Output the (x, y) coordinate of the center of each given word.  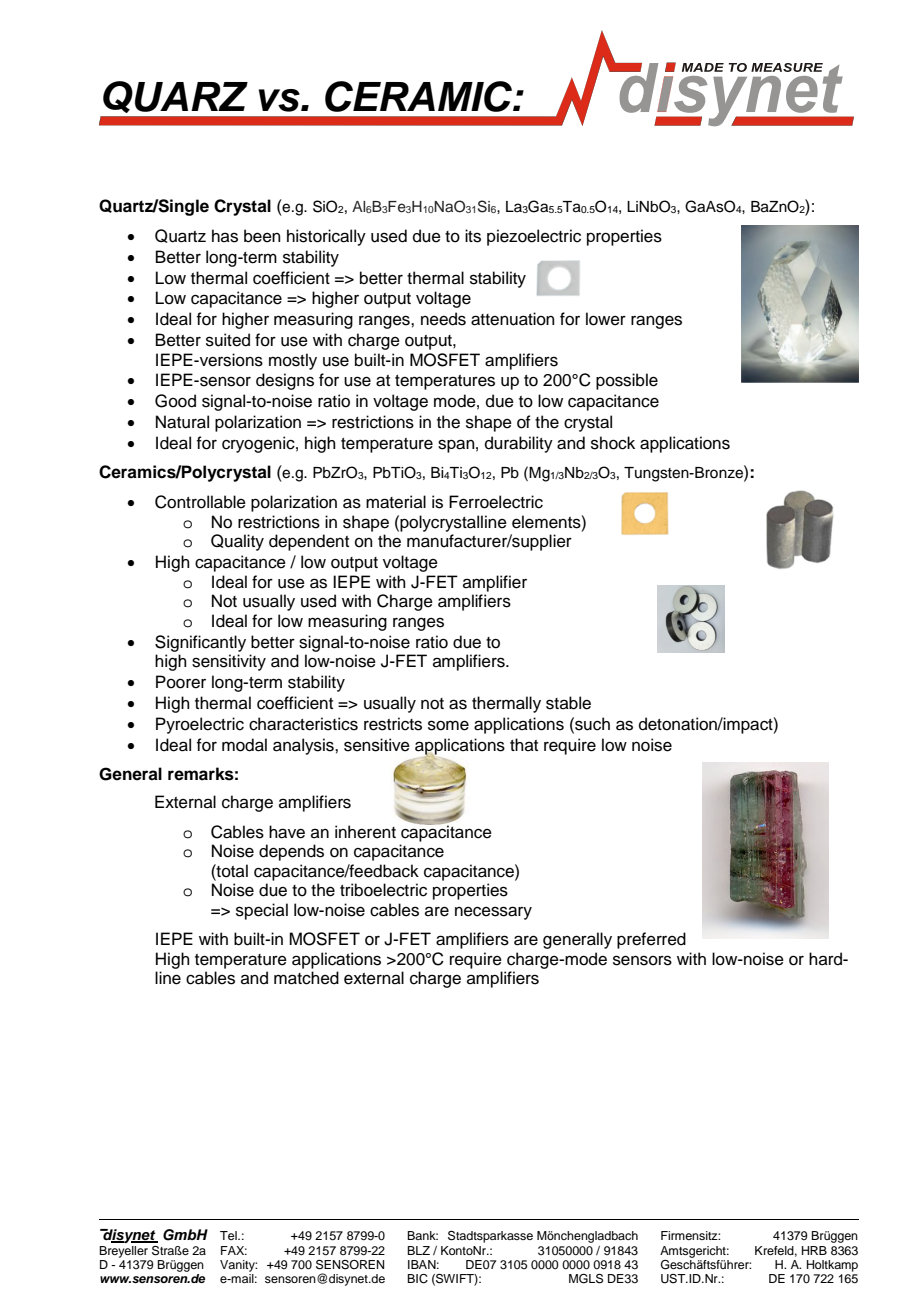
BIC (417, 1279)
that (524, 744)
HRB (814, 1250)
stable (568, 703)
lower (606, 319)
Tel (229, 1235)
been (262, 236)
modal (244, 745)
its (473, 236)
